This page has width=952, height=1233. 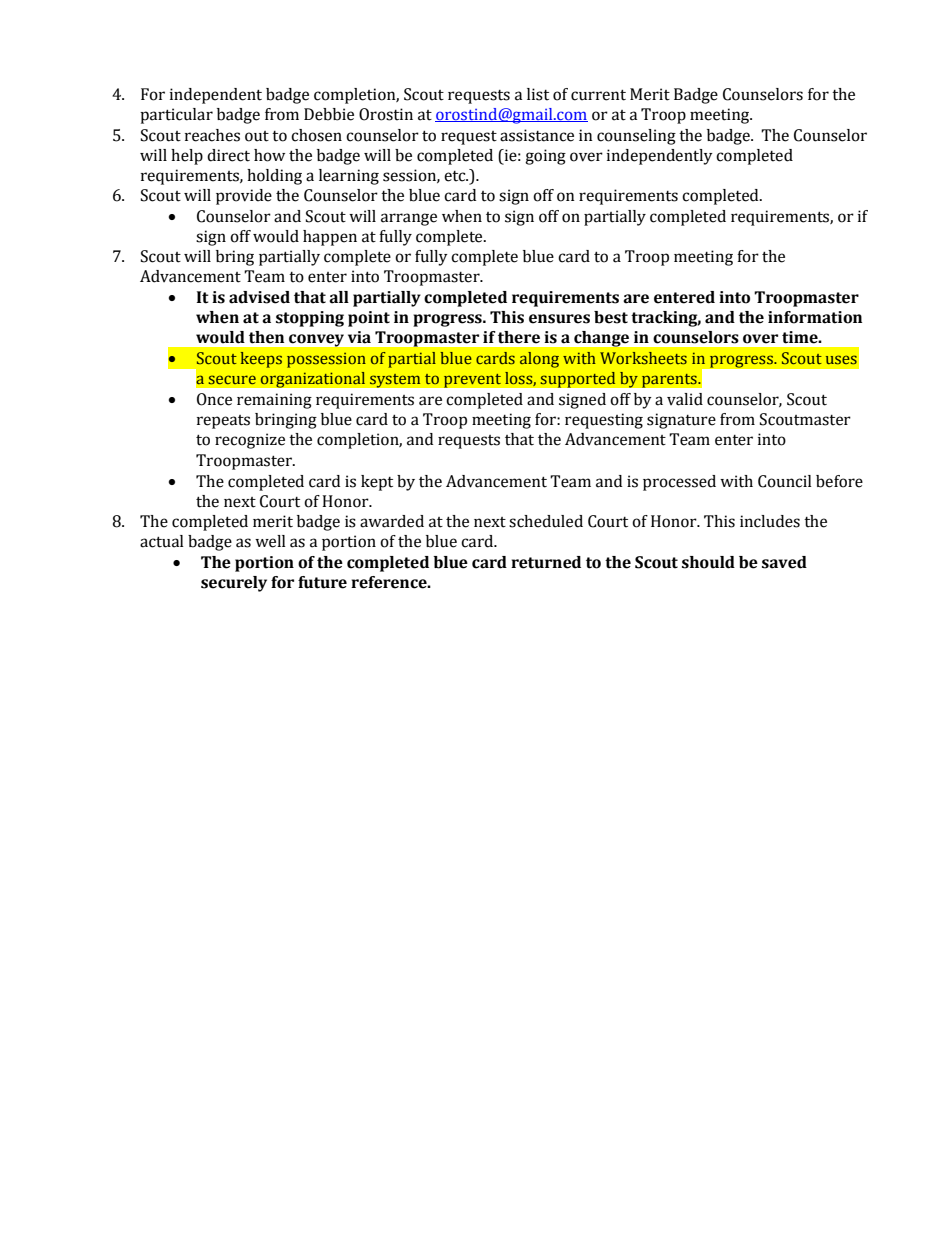 What do you see at coordinates (685, 399) in the page?
I see `valid` at bounding box center [685, 399].
